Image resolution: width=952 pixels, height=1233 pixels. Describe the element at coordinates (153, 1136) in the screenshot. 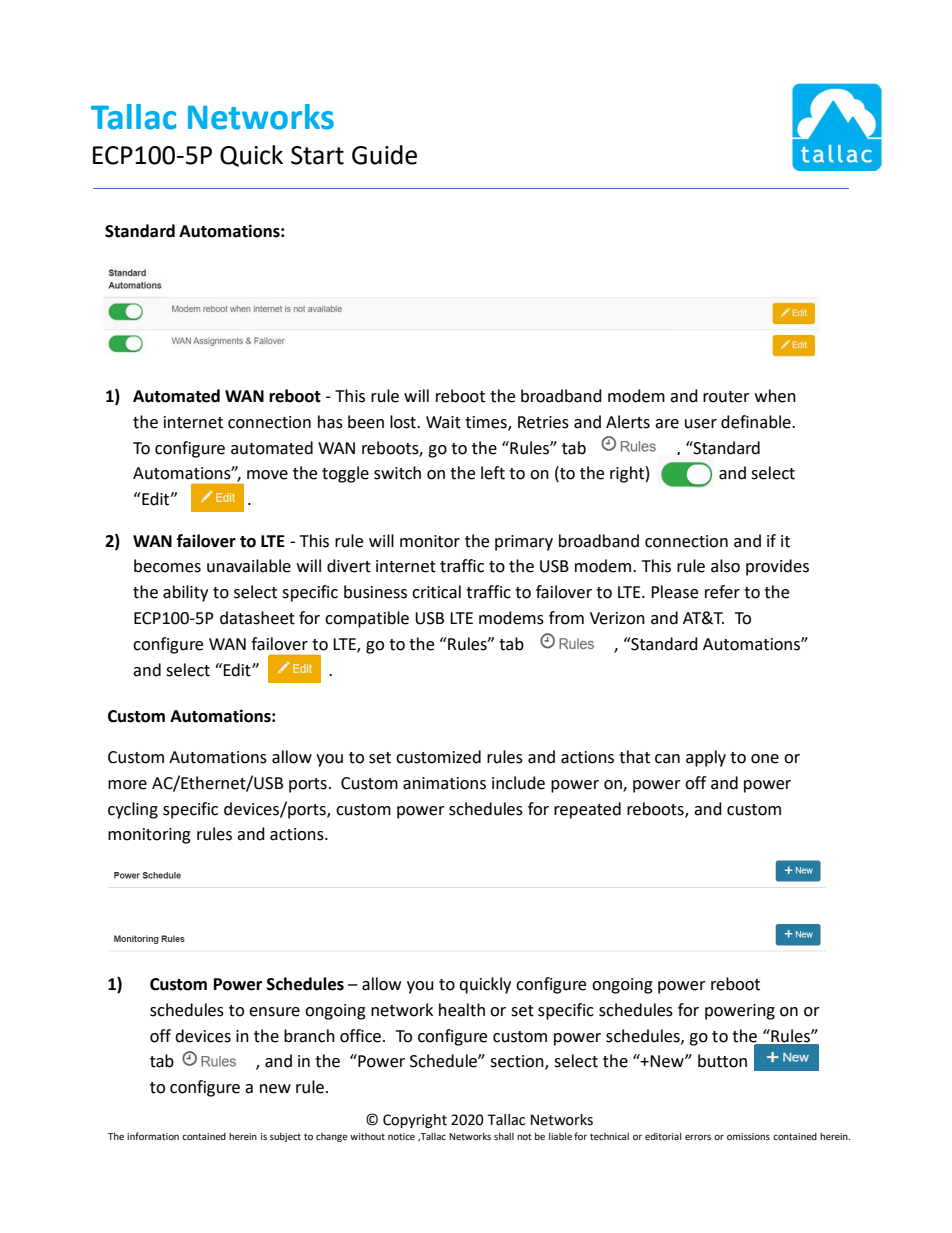

I see `information` at that location.
